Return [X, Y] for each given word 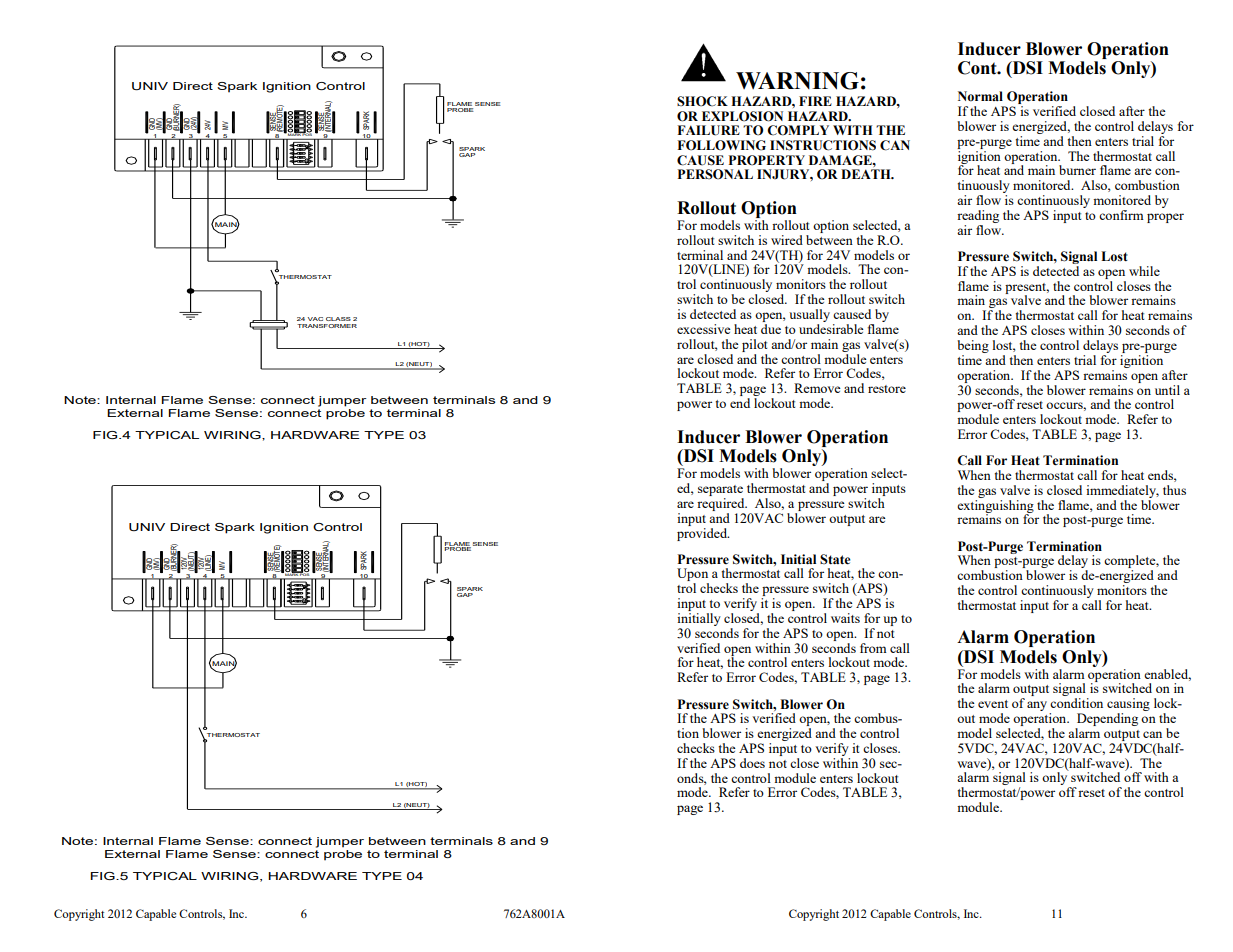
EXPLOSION [742, 116]
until [1167, 390]
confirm [1121, 215]
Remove [817, 388]
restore [887, 389]
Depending [1107, 719]
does [752, 763]
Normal [980, 96]
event [993, 704]
